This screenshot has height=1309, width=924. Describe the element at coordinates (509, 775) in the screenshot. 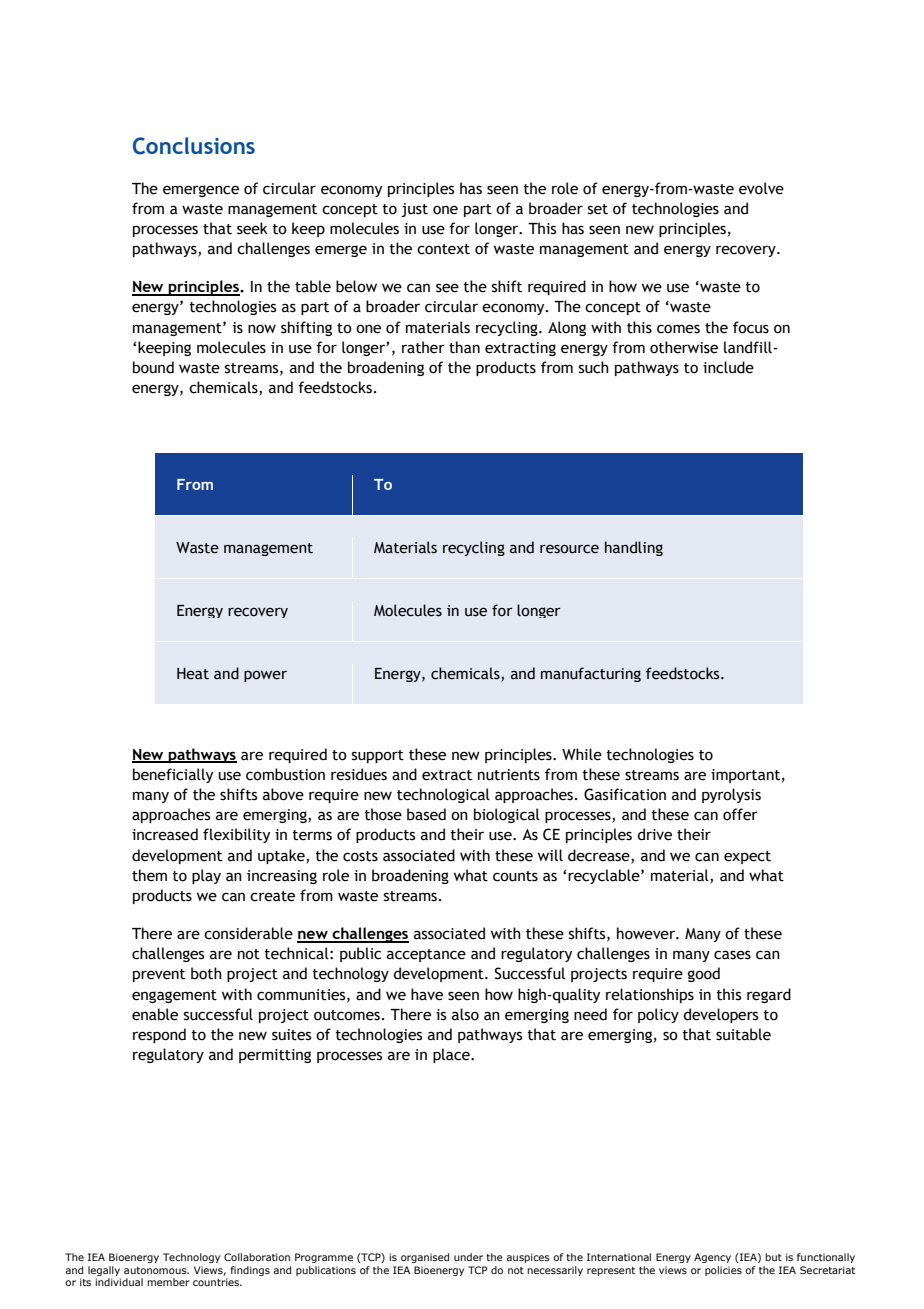

I see `nutrients` at that location.
